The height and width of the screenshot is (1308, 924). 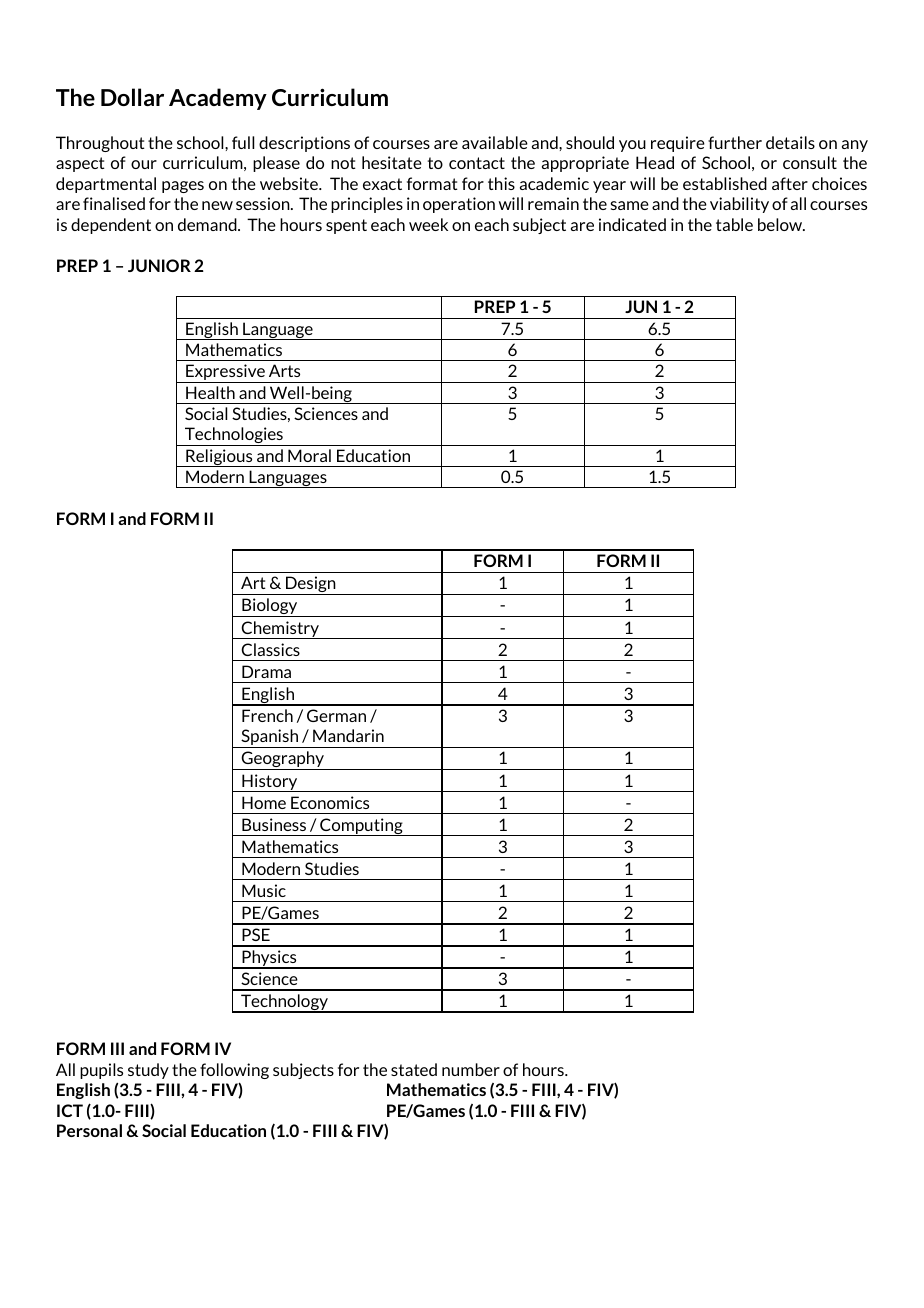 What do you see at coordinates (132, 97) in the screenshot?
I see `Dollar` at bounding box center [132, 97].
